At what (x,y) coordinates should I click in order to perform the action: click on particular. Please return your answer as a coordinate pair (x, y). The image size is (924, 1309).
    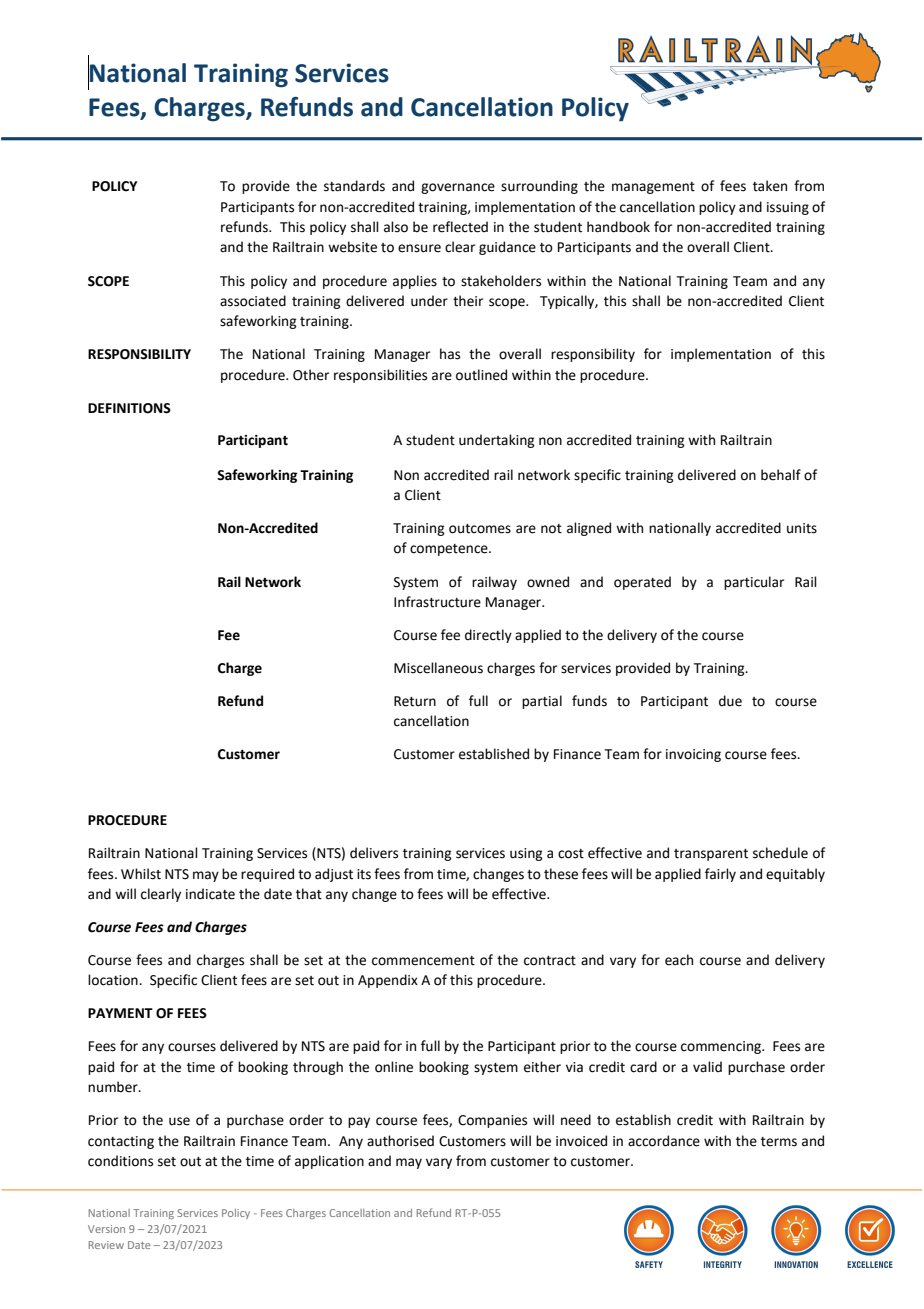
    Looking at the image, I should click on (754, 583).
